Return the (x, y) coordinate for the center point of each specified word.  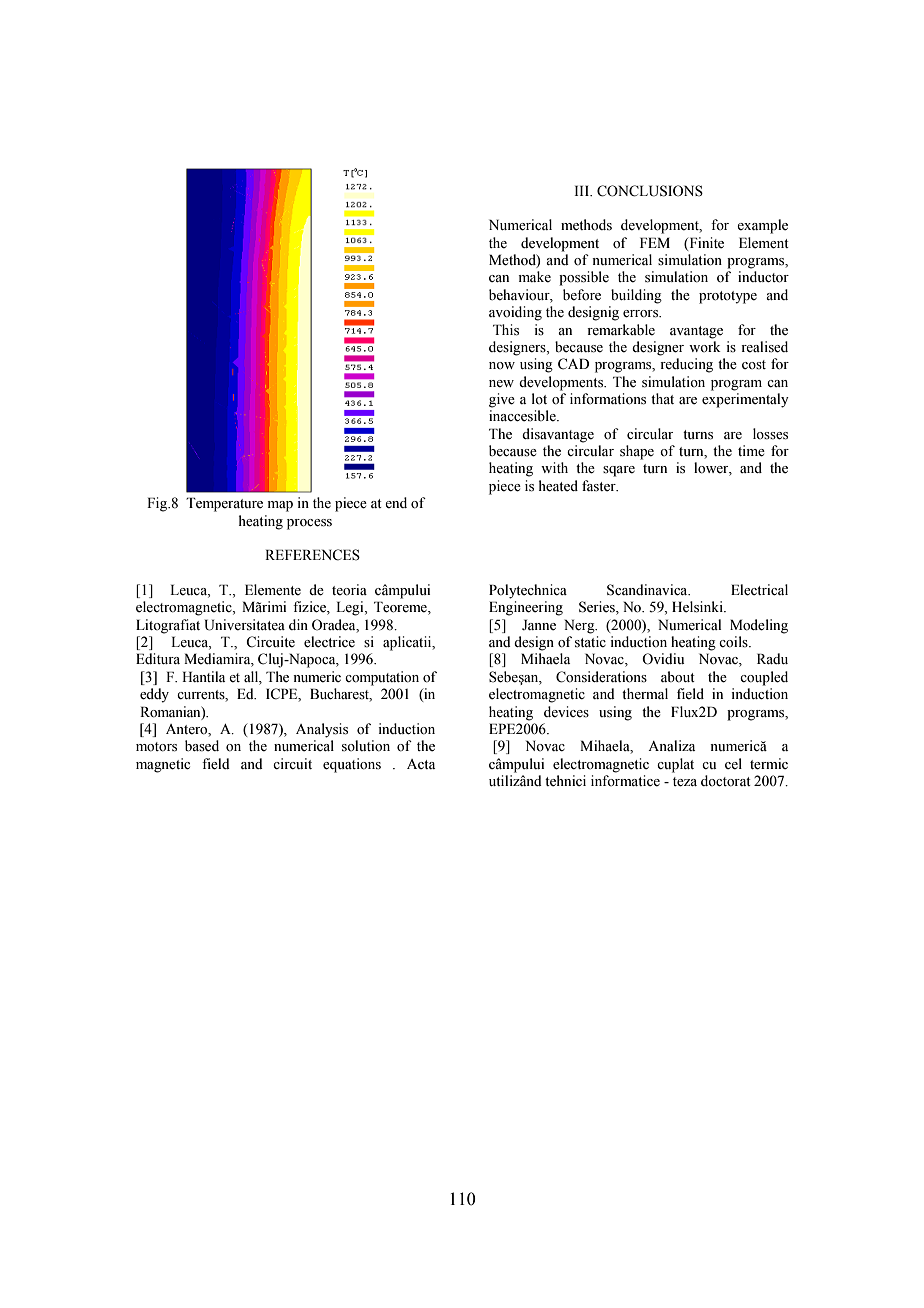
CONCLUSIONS (650, 191)
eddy (154, 695)
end (396, 503)
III (583, 190)
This (506, 330)
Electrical (759, 590)
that (662, 398)
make (535, 277)
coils (734, 642)
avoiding (515, 313)
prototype (728, 297)
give (502, 400)
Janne (539, 625)
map (280, 506)
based (202, 746)
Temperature (224, 504)
